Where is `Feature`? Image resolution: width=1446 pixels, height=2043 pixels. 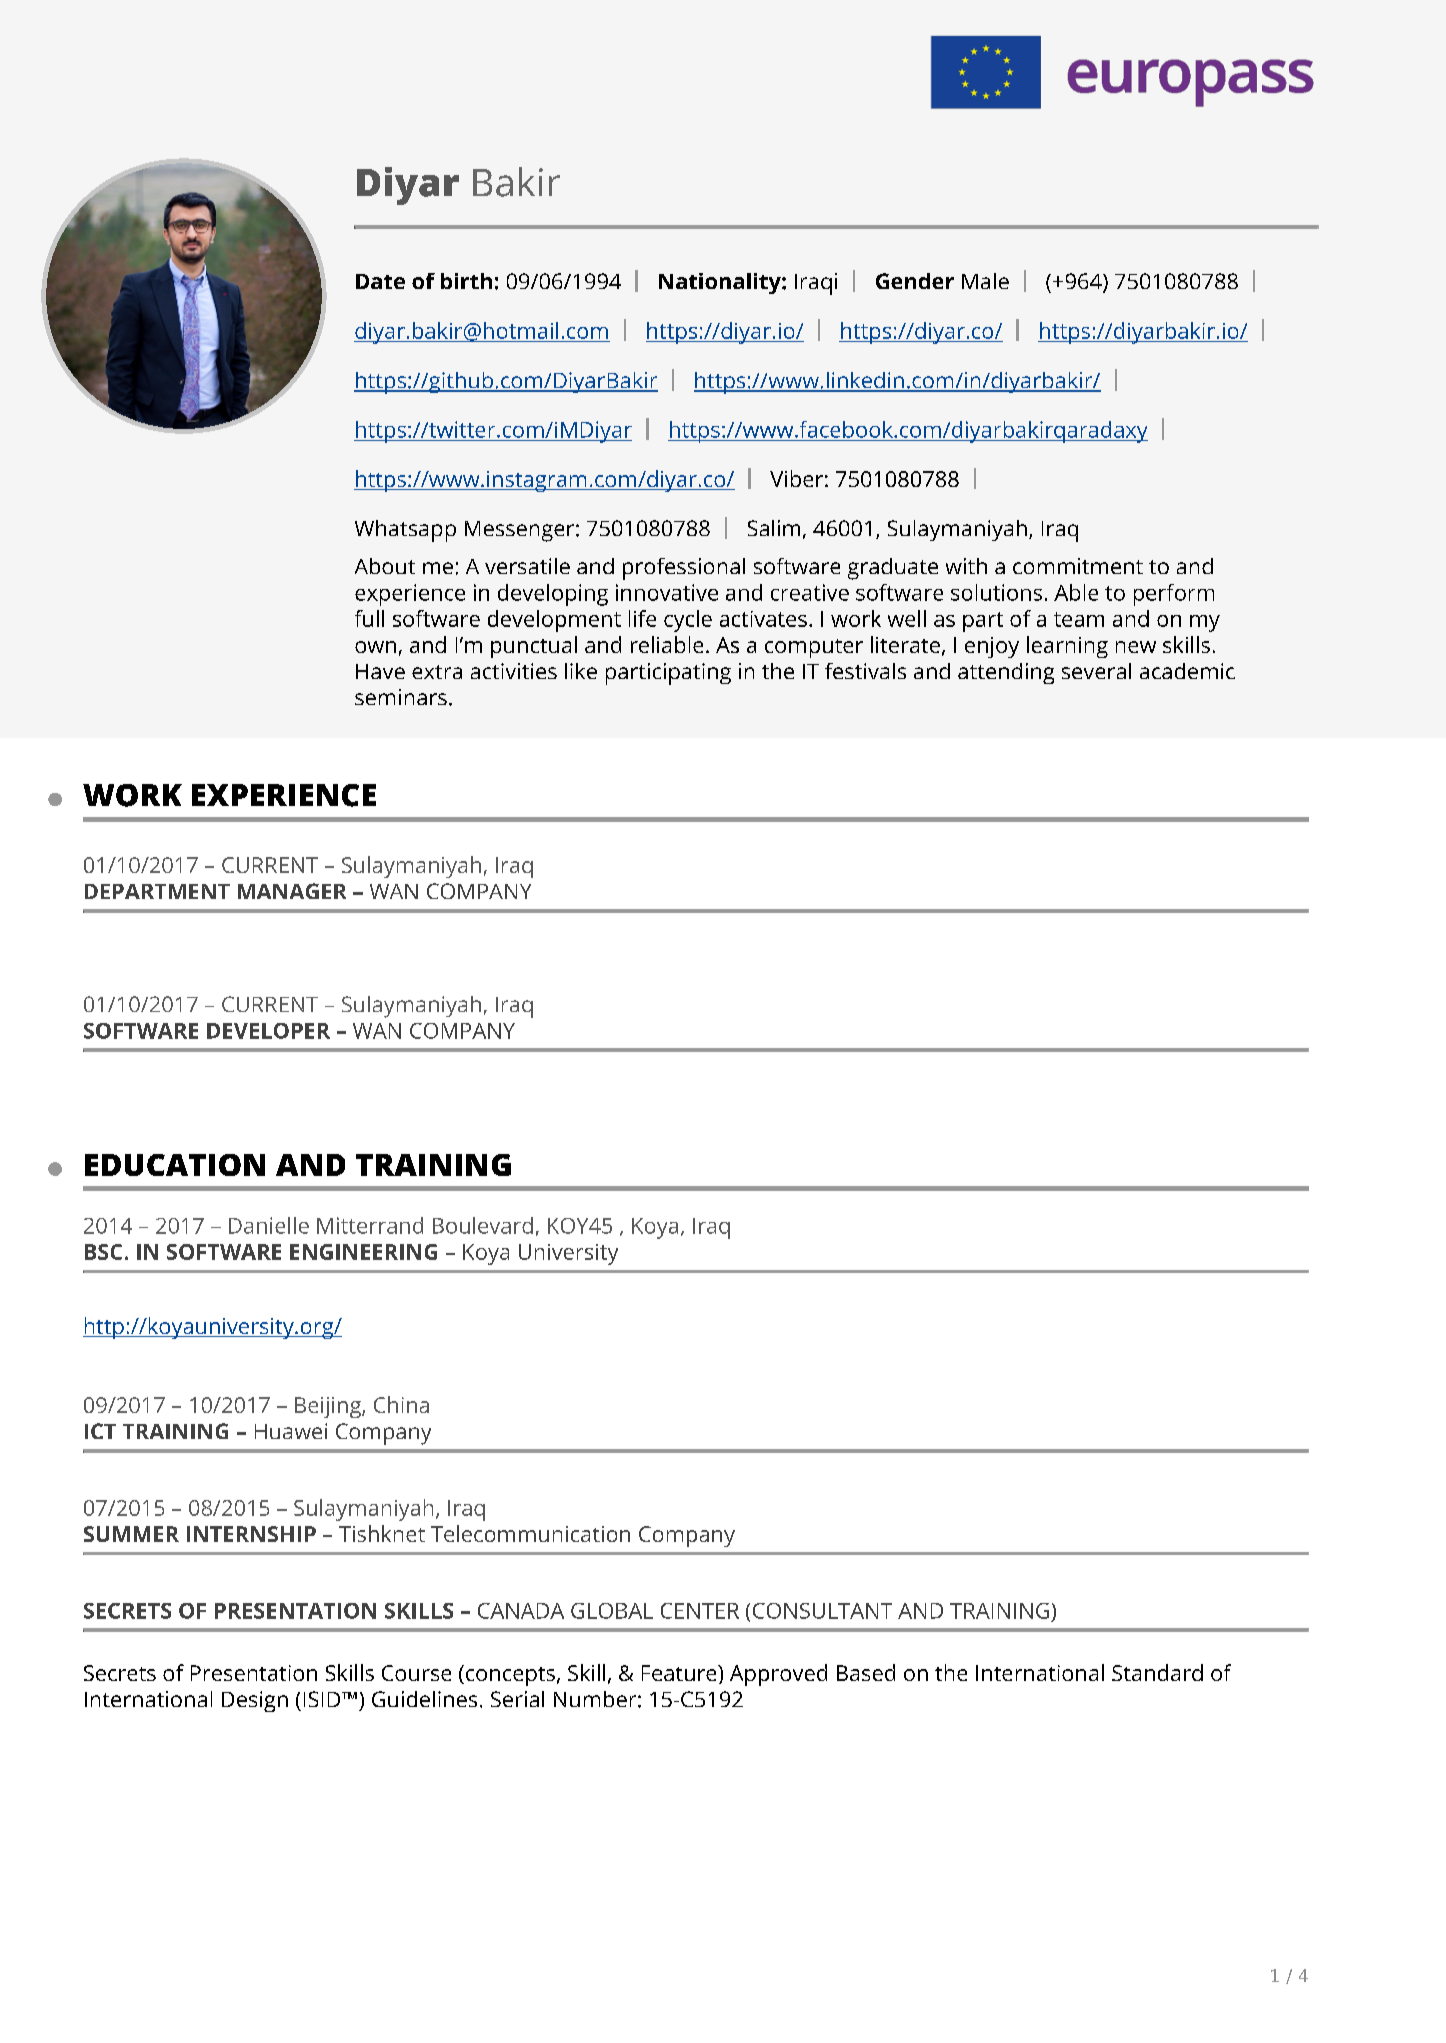 Feature is located at coordinates (680, 1673).
